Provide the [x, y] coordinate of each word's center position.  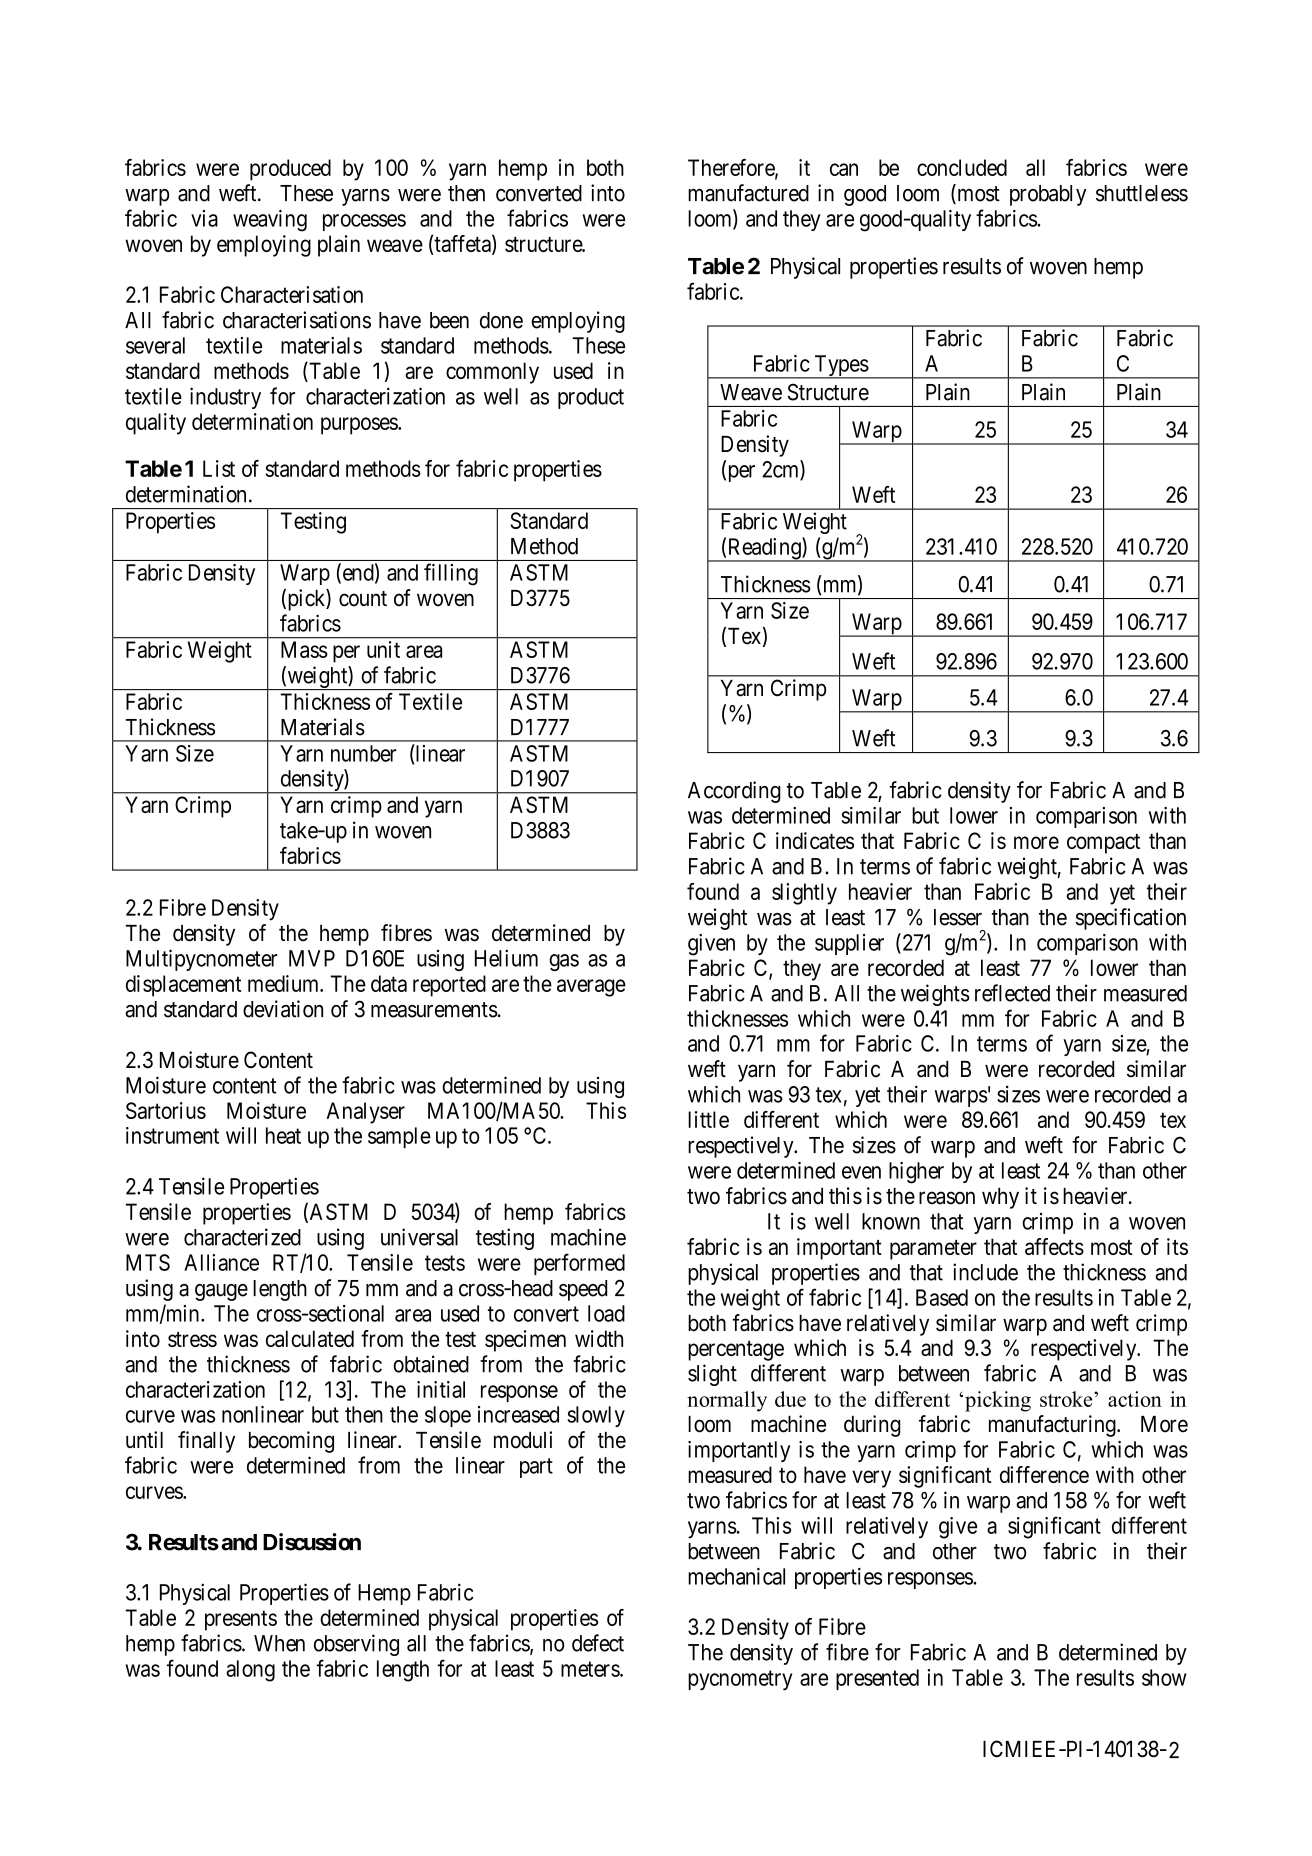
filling [451, 574]
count [363, 599]
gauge [221, 1292]
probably [1048, 195]
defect [598, 1643]
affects [1054, 1246]
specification [1131, 919]
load [606, 1313]
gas [564, 962]
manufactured [748, 193]
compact [1103, 844]
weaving [270, 221]
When [279, 1643]
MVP [312, 958]
